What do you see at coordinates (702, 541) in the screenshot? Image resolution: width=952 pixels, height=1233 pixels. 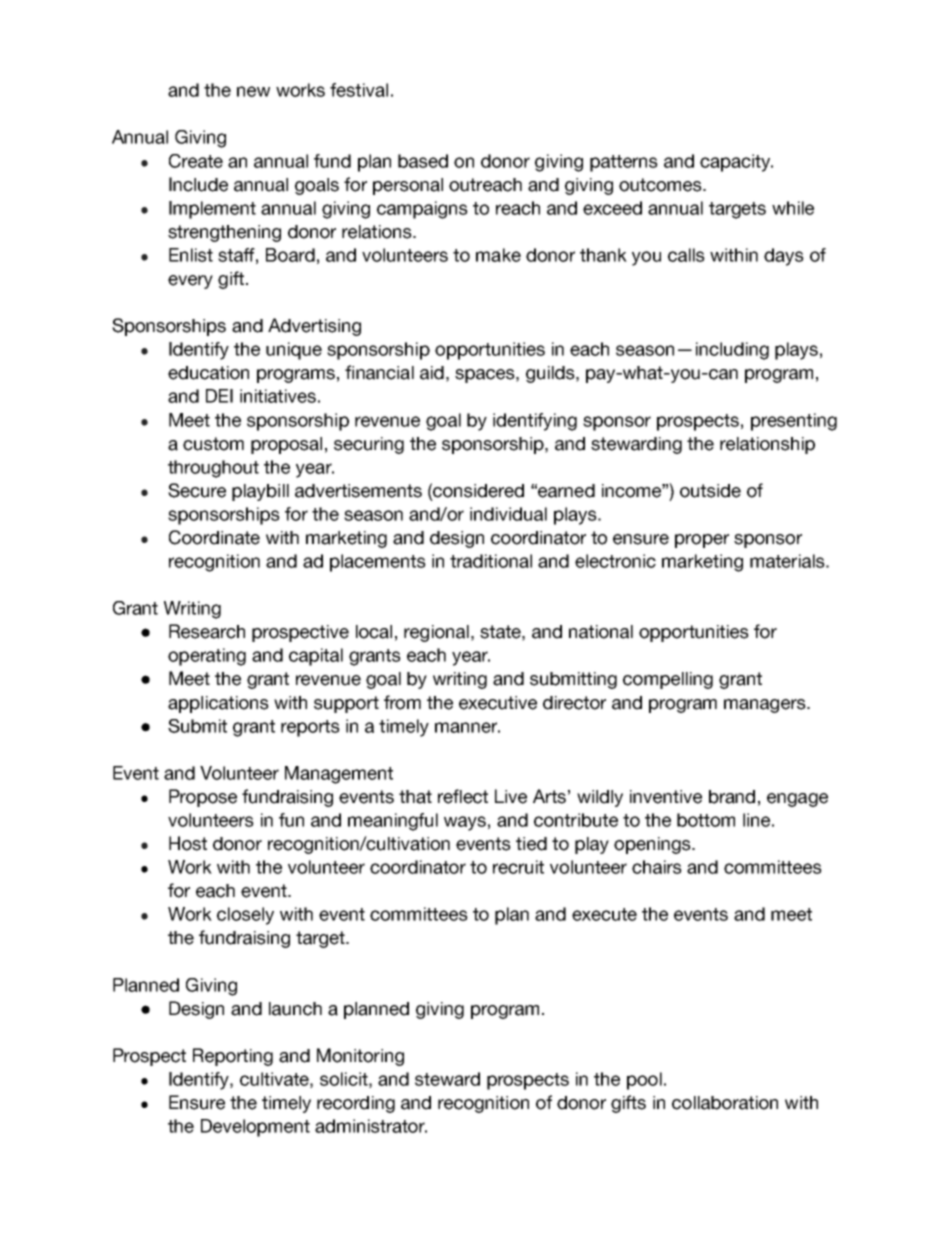 I see `proper` at bounding box center [702, 541].
